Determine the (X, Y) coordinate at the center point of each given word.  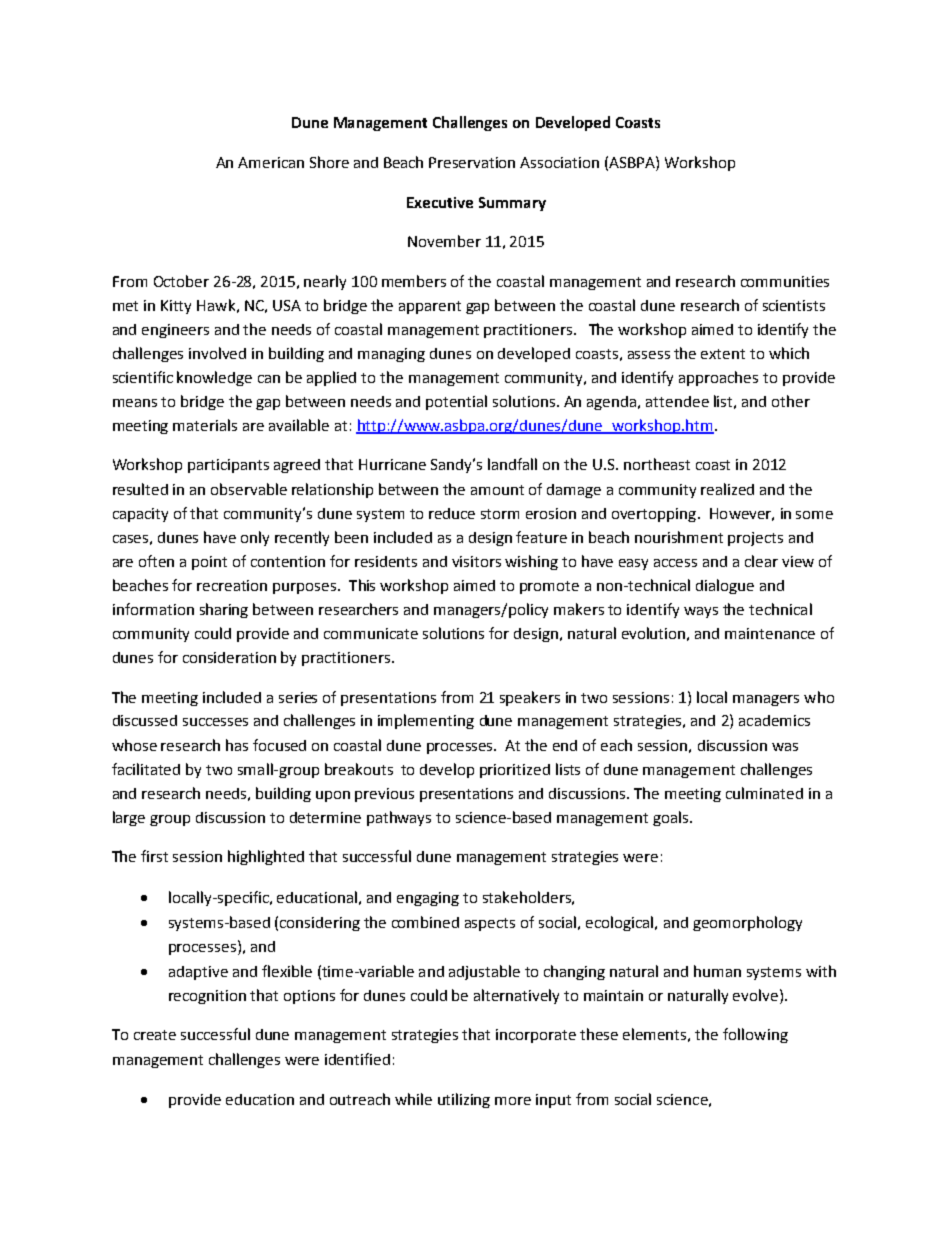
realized (727, 489)
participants (228, 466)
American (271, 162)
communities (785, 281)
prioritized (515, 771)
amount (497, 490)
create (155, 1035)
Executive (440, 202)
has (237, 745)
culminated (764, 793)
